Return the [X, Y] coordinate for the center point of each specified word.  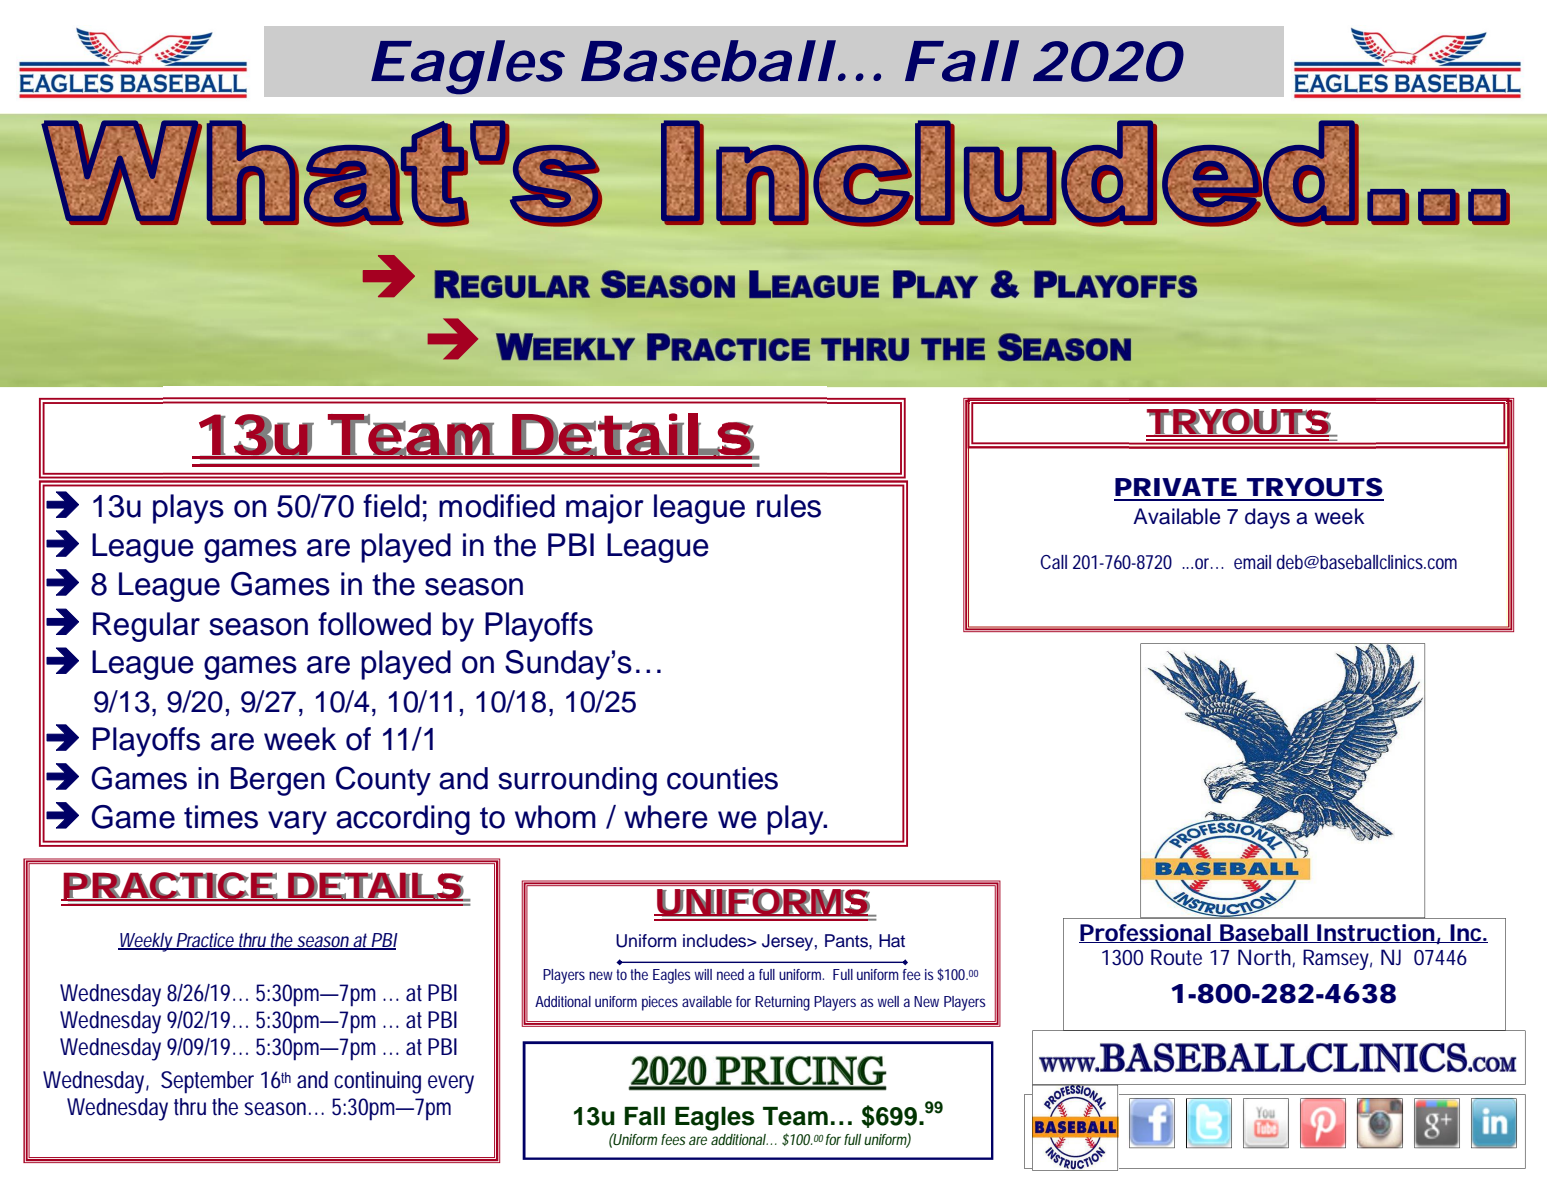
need [730, 974]
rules [789, 506]
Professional [1145, 933]
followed [374, 624]
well [888, 1001]
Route [1176, 957]
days [1267, 518]
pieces [660, 1003]
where [666, 817]
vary [297, 823]
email [1252, 562]
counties [722, 778]
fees [673, 1139]
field [391, 506]
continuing [377, 1082]
